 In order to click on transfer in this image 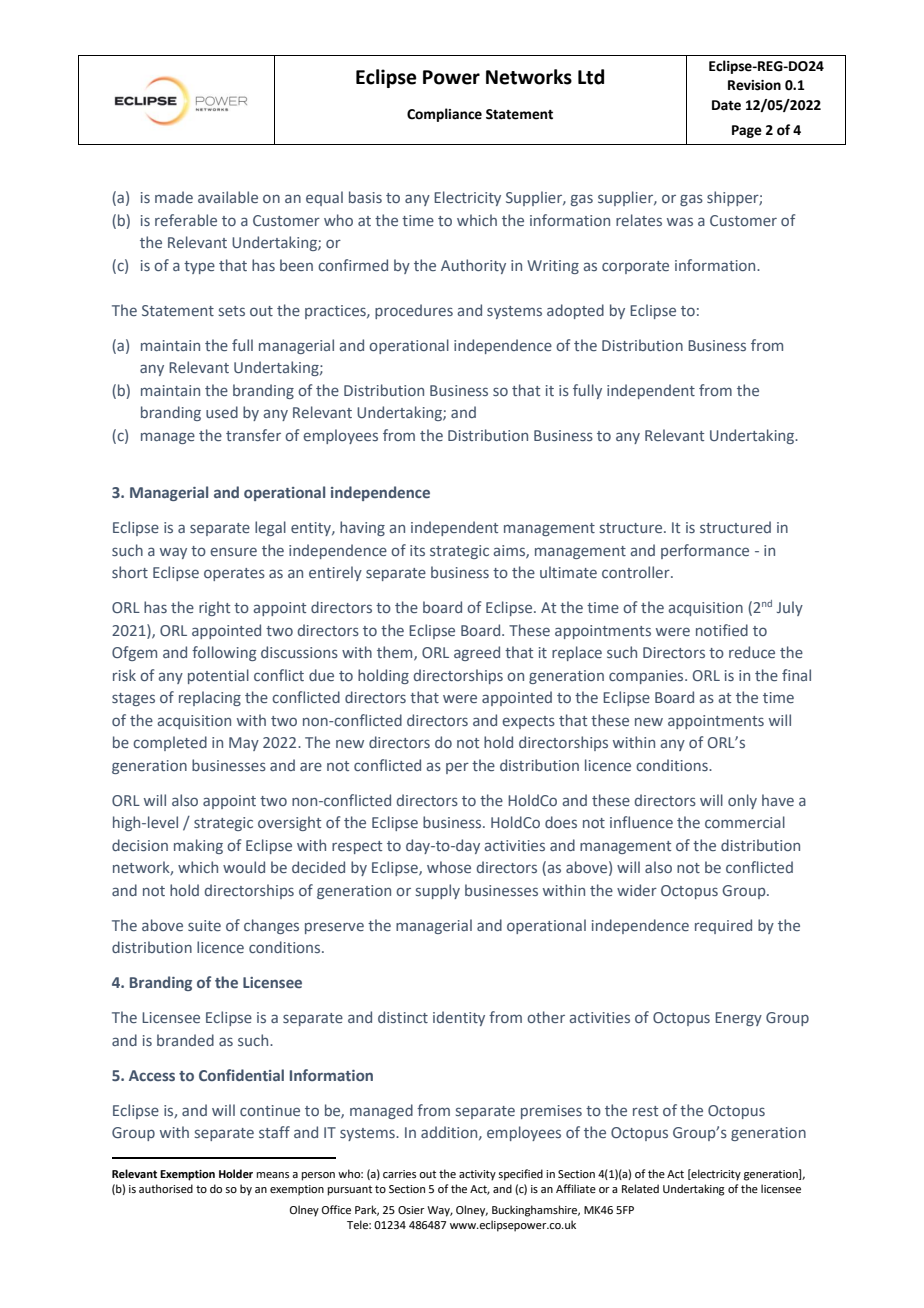, I will do `click(253, 435)`.
